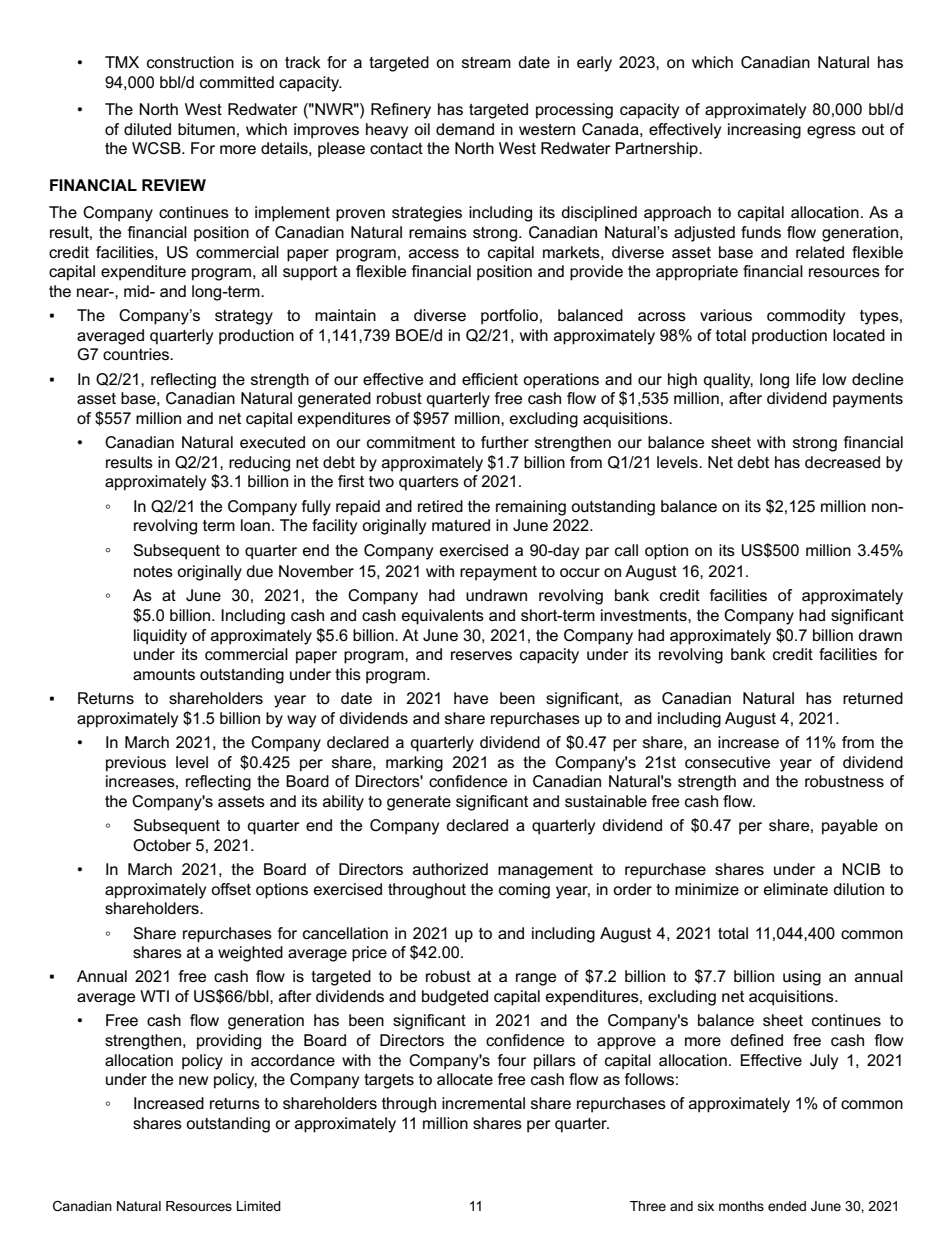  What do you see at coordinates (873, 698) in the screenshot?
I see `returned` at bounding box center [873, 698].
